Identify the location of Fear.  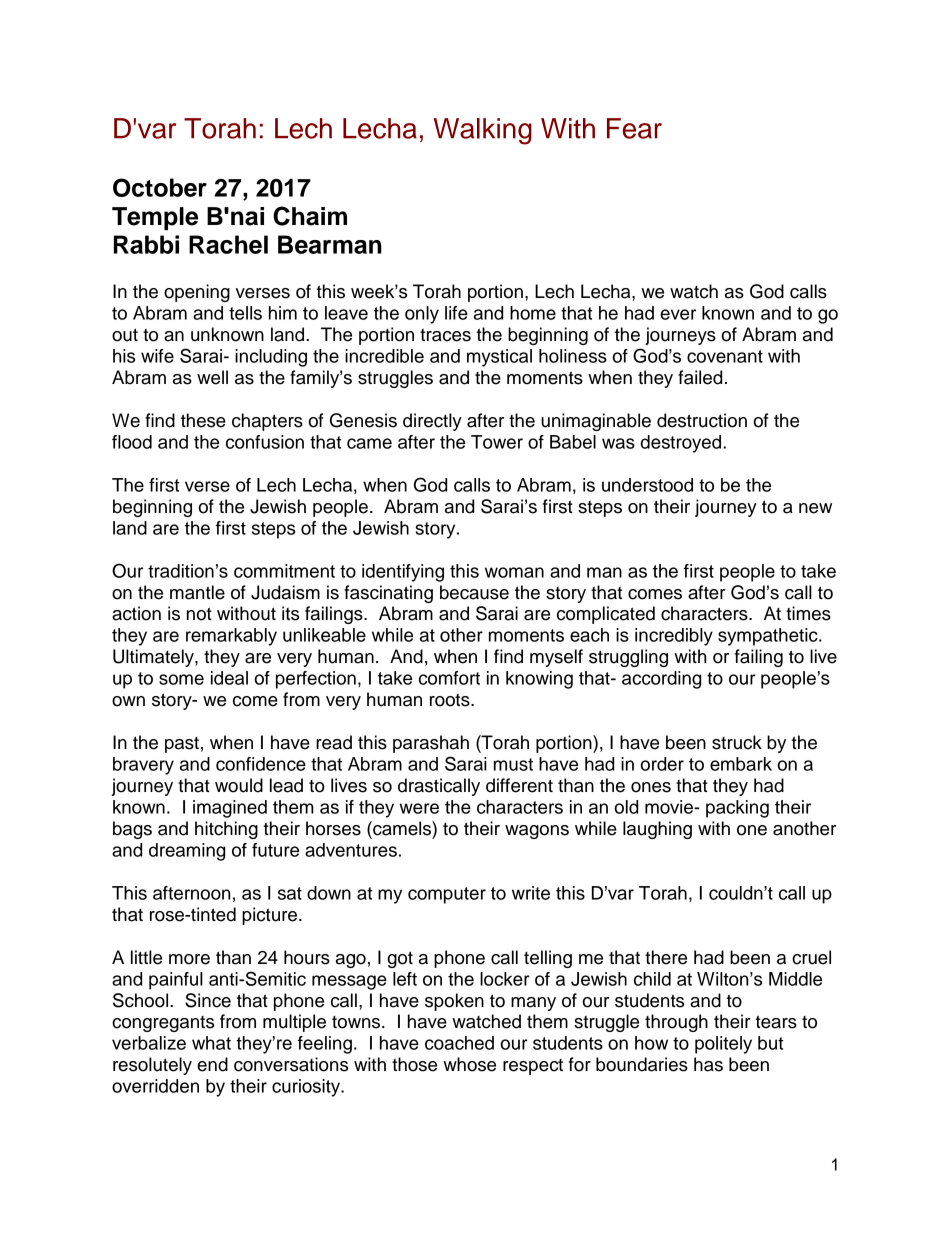
(634, 128).
